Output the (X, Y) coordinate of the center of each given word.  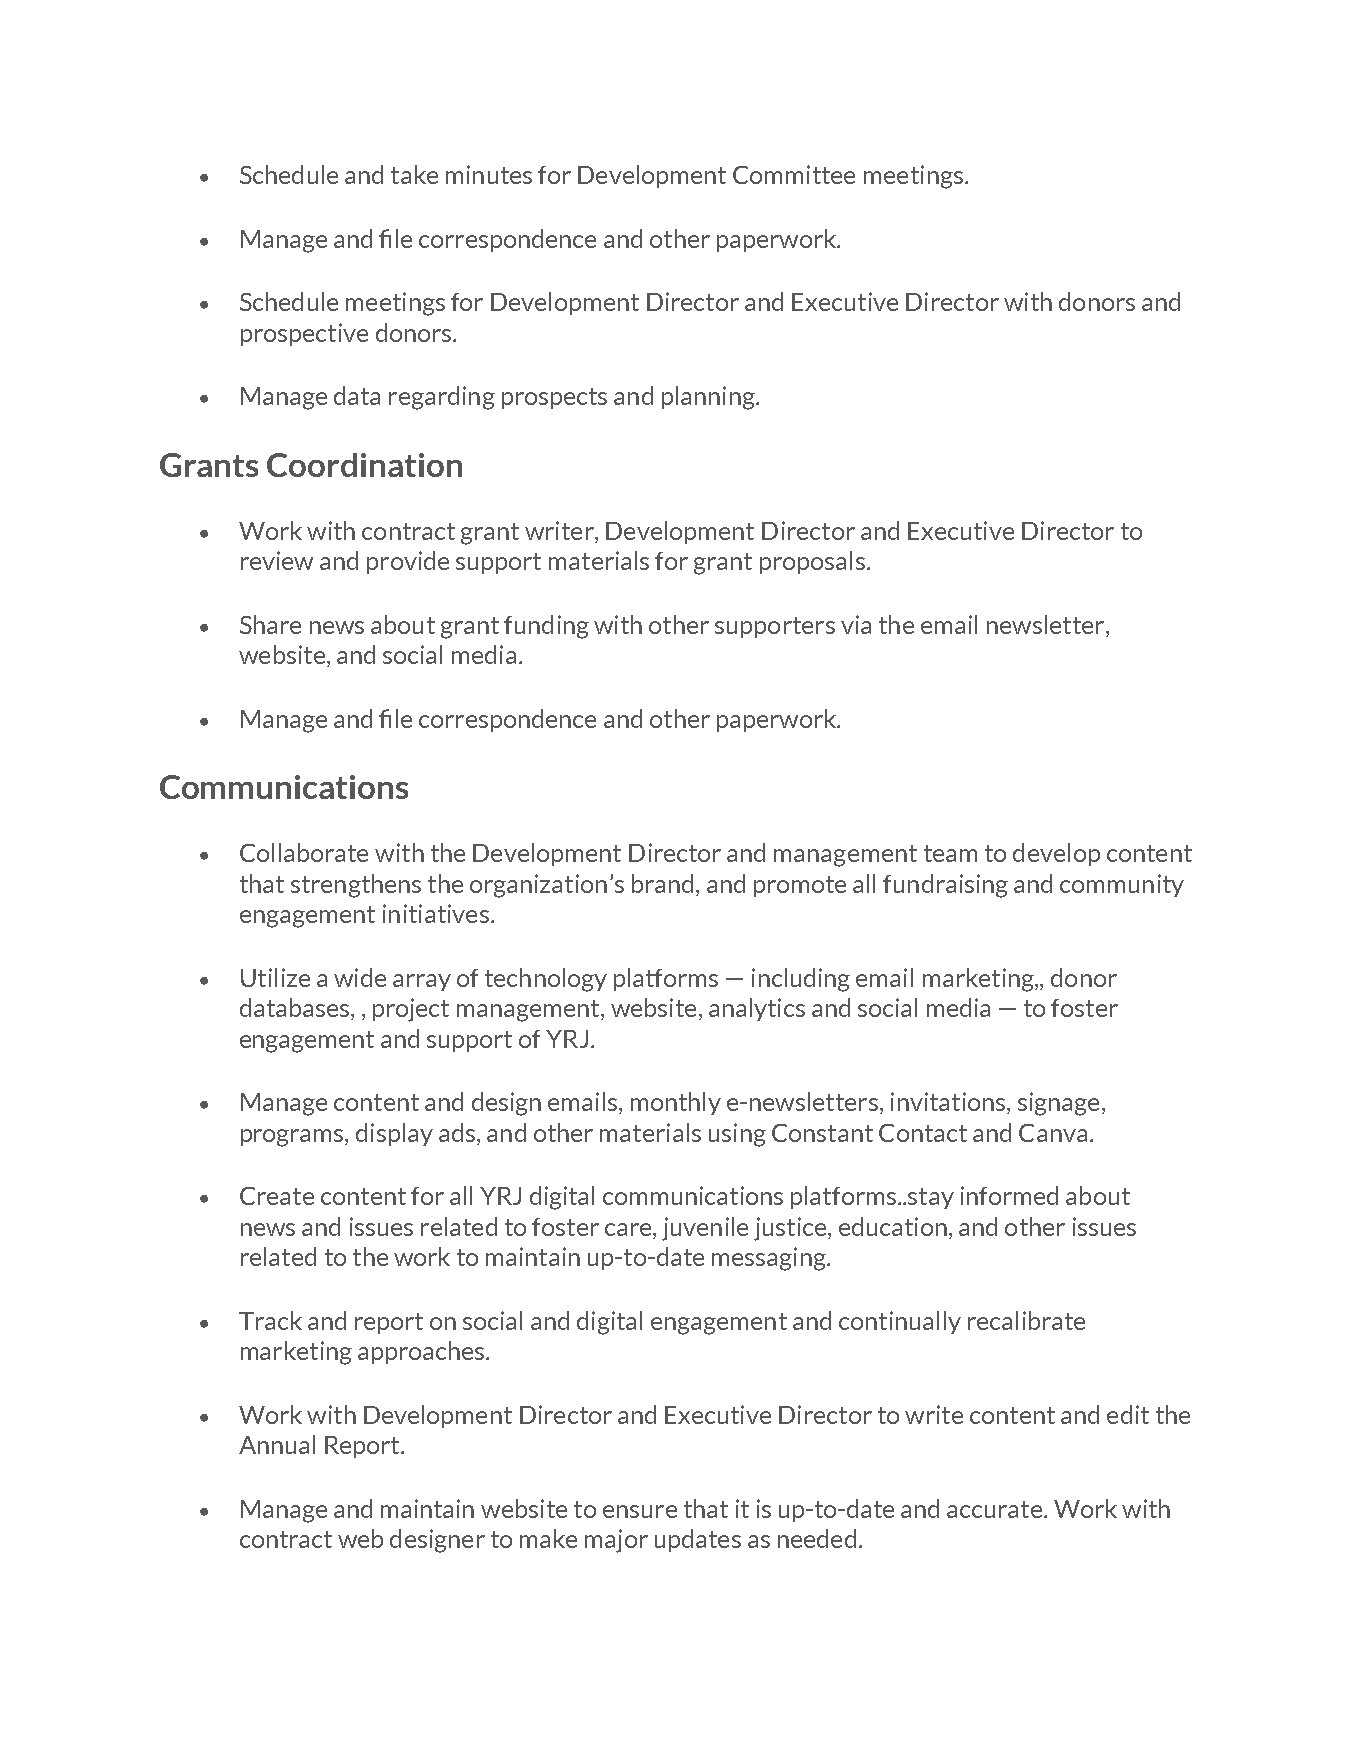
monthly (676, 1103)
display (394, 1134)
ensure (640, 1511)
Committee (794, 174)
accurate (996, 1509)
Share (270, 624)
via (856, 624)
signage (1058, 1104)
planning (709, 398)
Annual (277, 1444)
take (414, 174)
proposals (812, 562)
